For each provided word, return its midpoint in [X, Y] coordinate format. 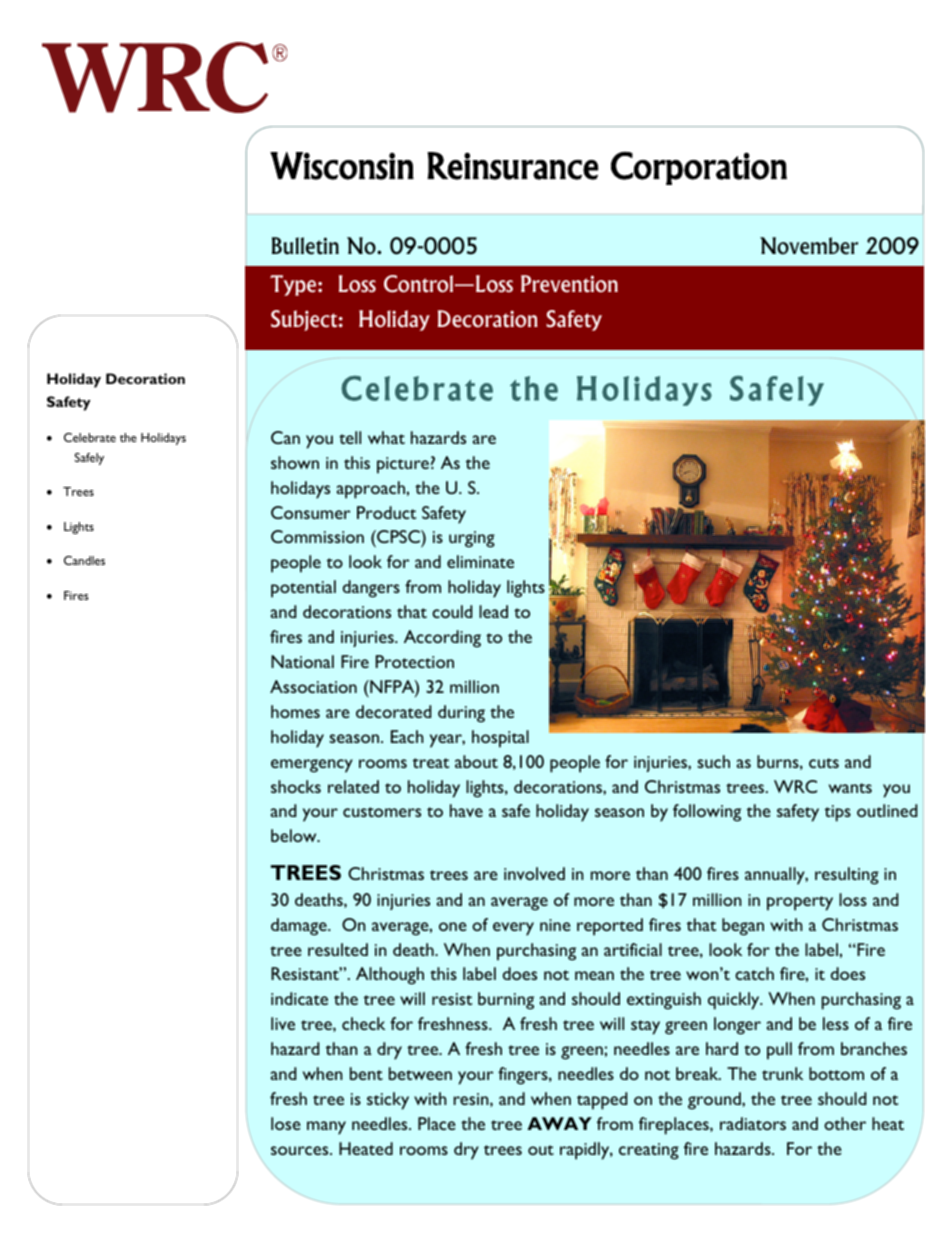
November [809, 246]
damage [300, 927]
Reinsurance [512, 166]
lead [493, 611]
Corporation [699, 168]
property [800, 903]
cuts [824, 763]
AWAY [559, 1123]
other [845, 1123]
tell [350, 437]
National [302, 661]
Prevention [569, 284]
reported [610, 927]
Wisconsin [342, 166]
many [326, 1128]
